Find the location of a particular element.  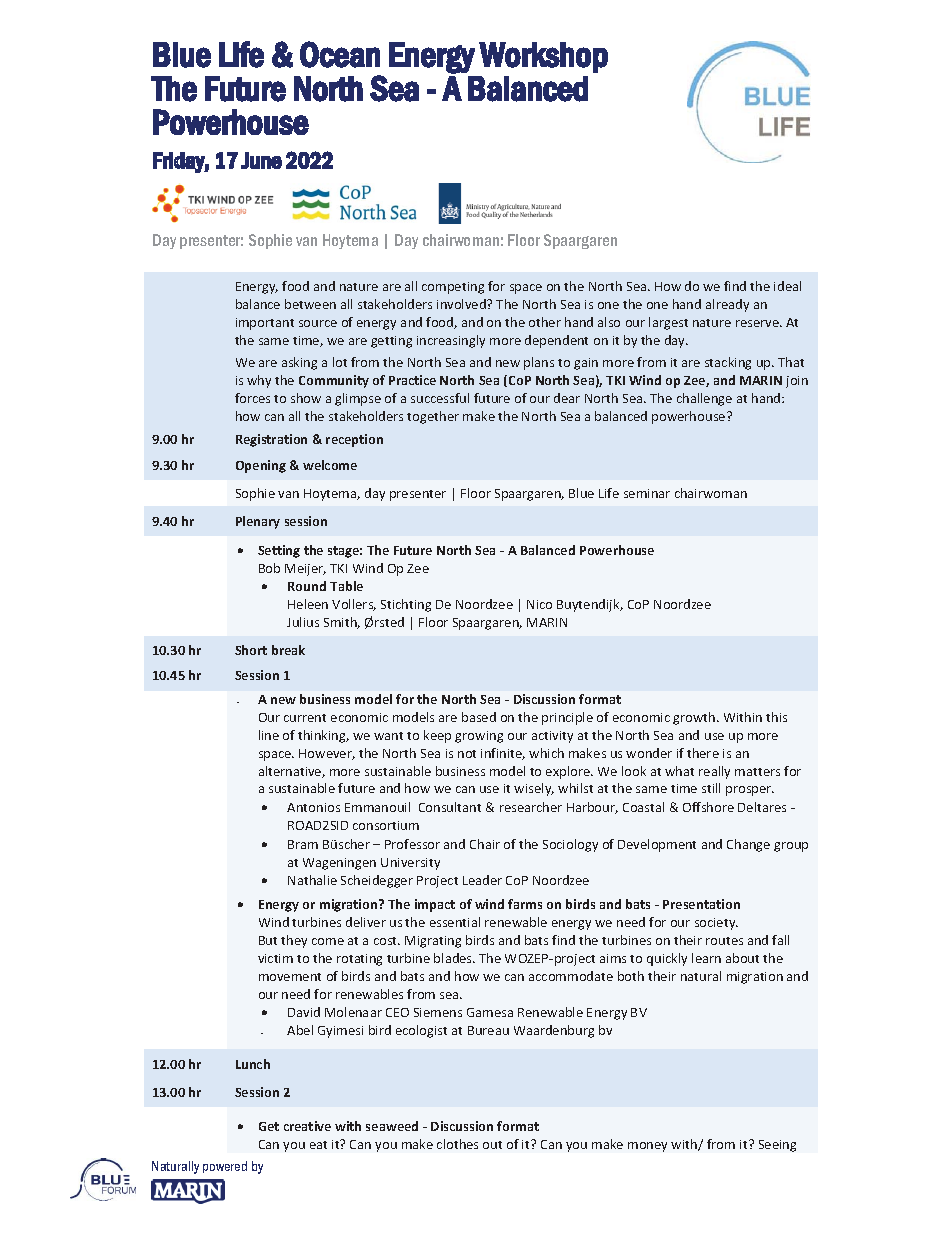

creative is located at coordinates (307, 1126).
